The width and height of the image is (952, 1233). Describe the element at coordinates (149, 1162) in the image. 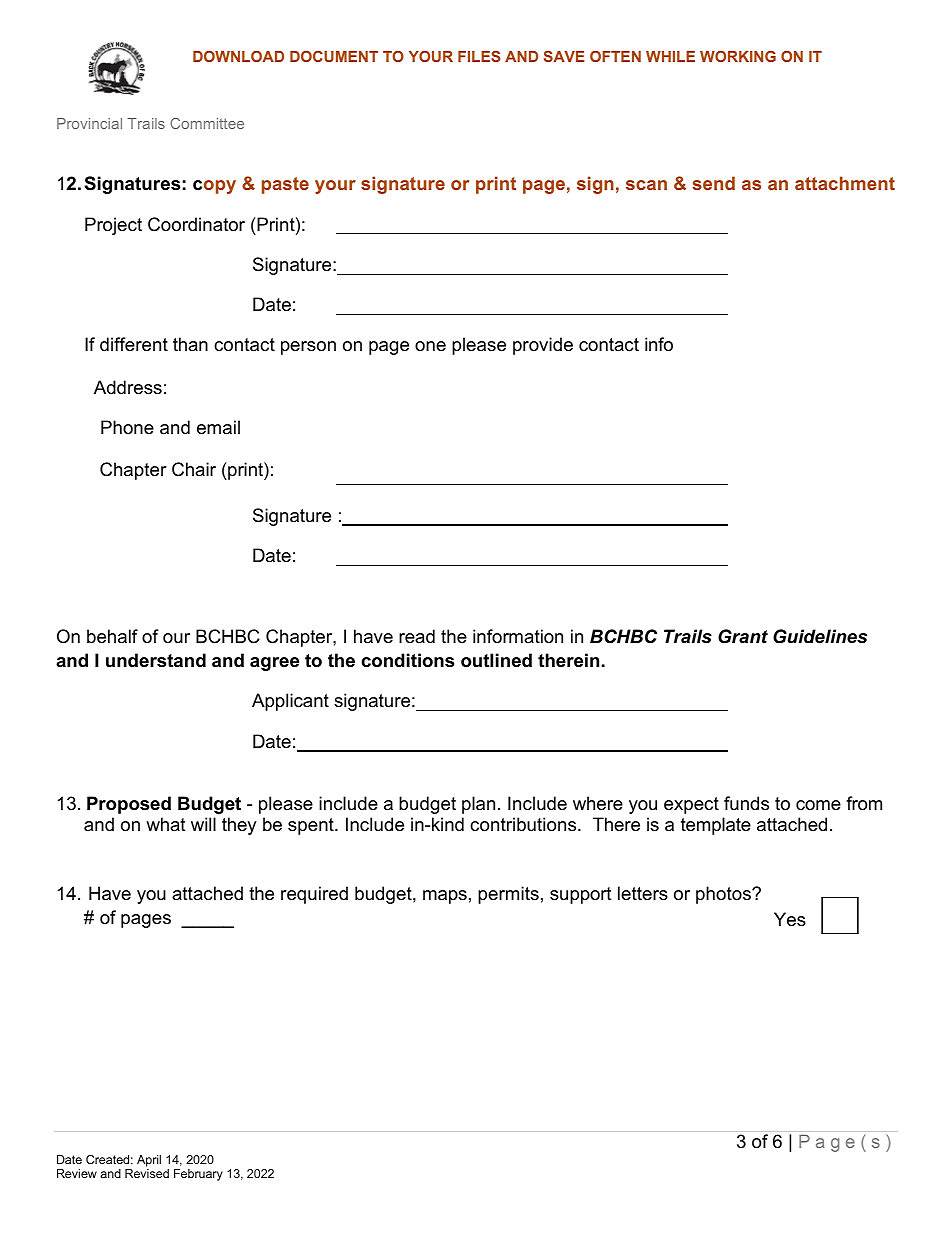

I see `April` at that location.
